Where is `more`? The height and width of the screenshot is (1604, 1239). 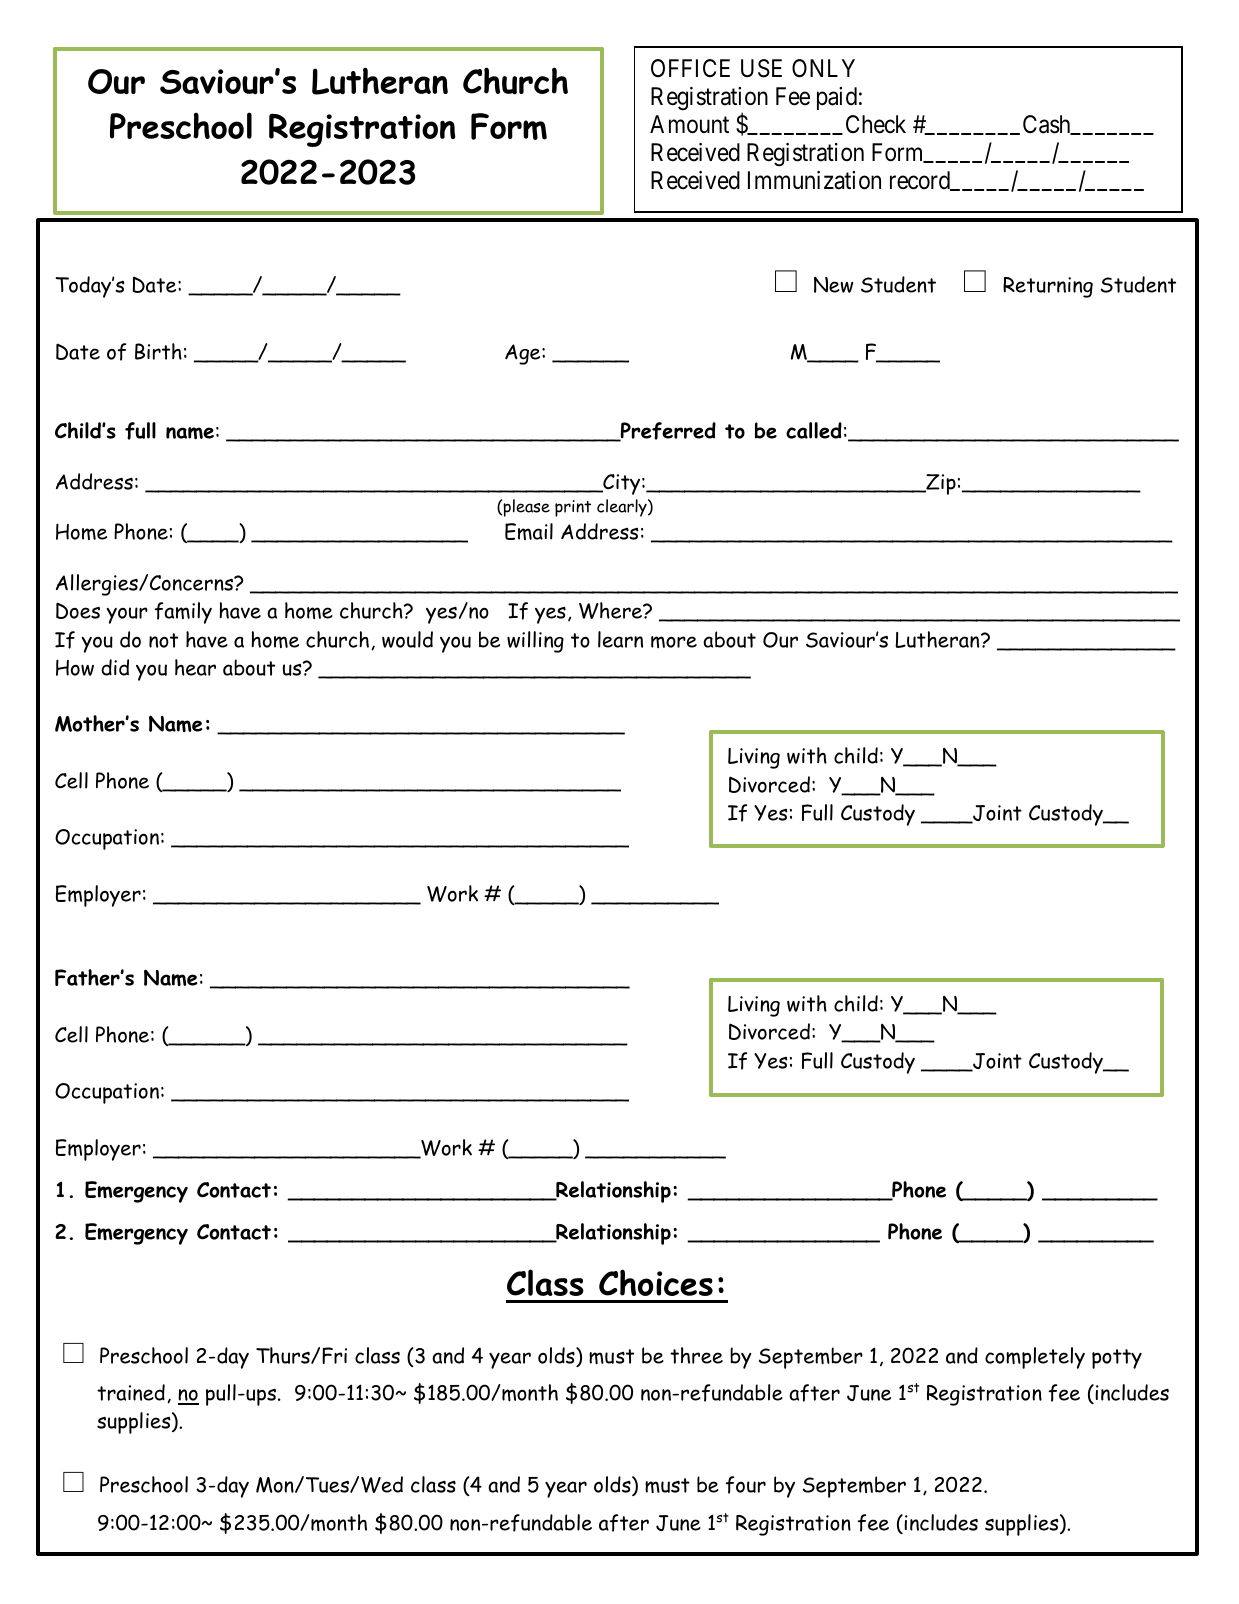
more is located at coordinates (674, 642).
